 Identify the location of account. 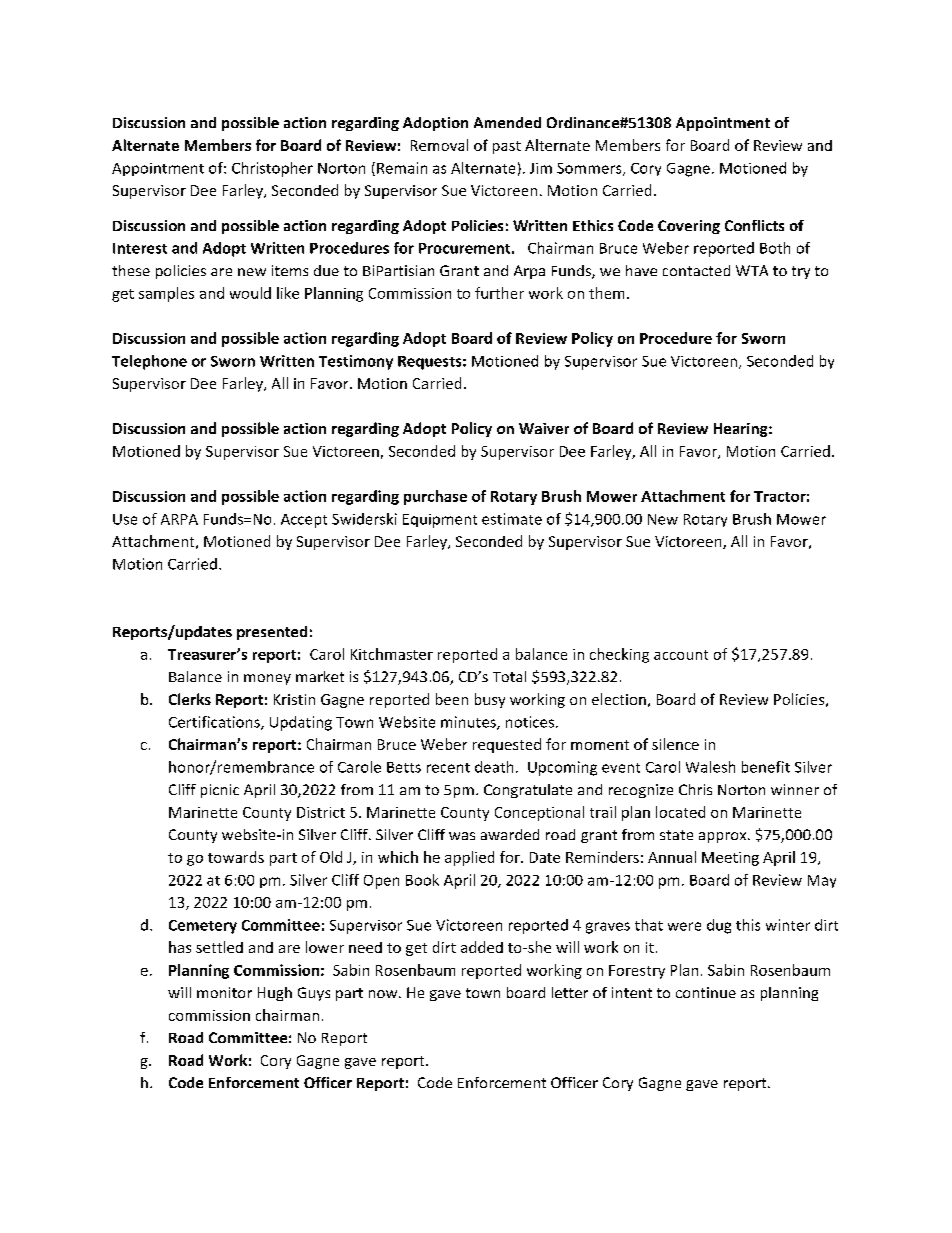
(681, 655).
